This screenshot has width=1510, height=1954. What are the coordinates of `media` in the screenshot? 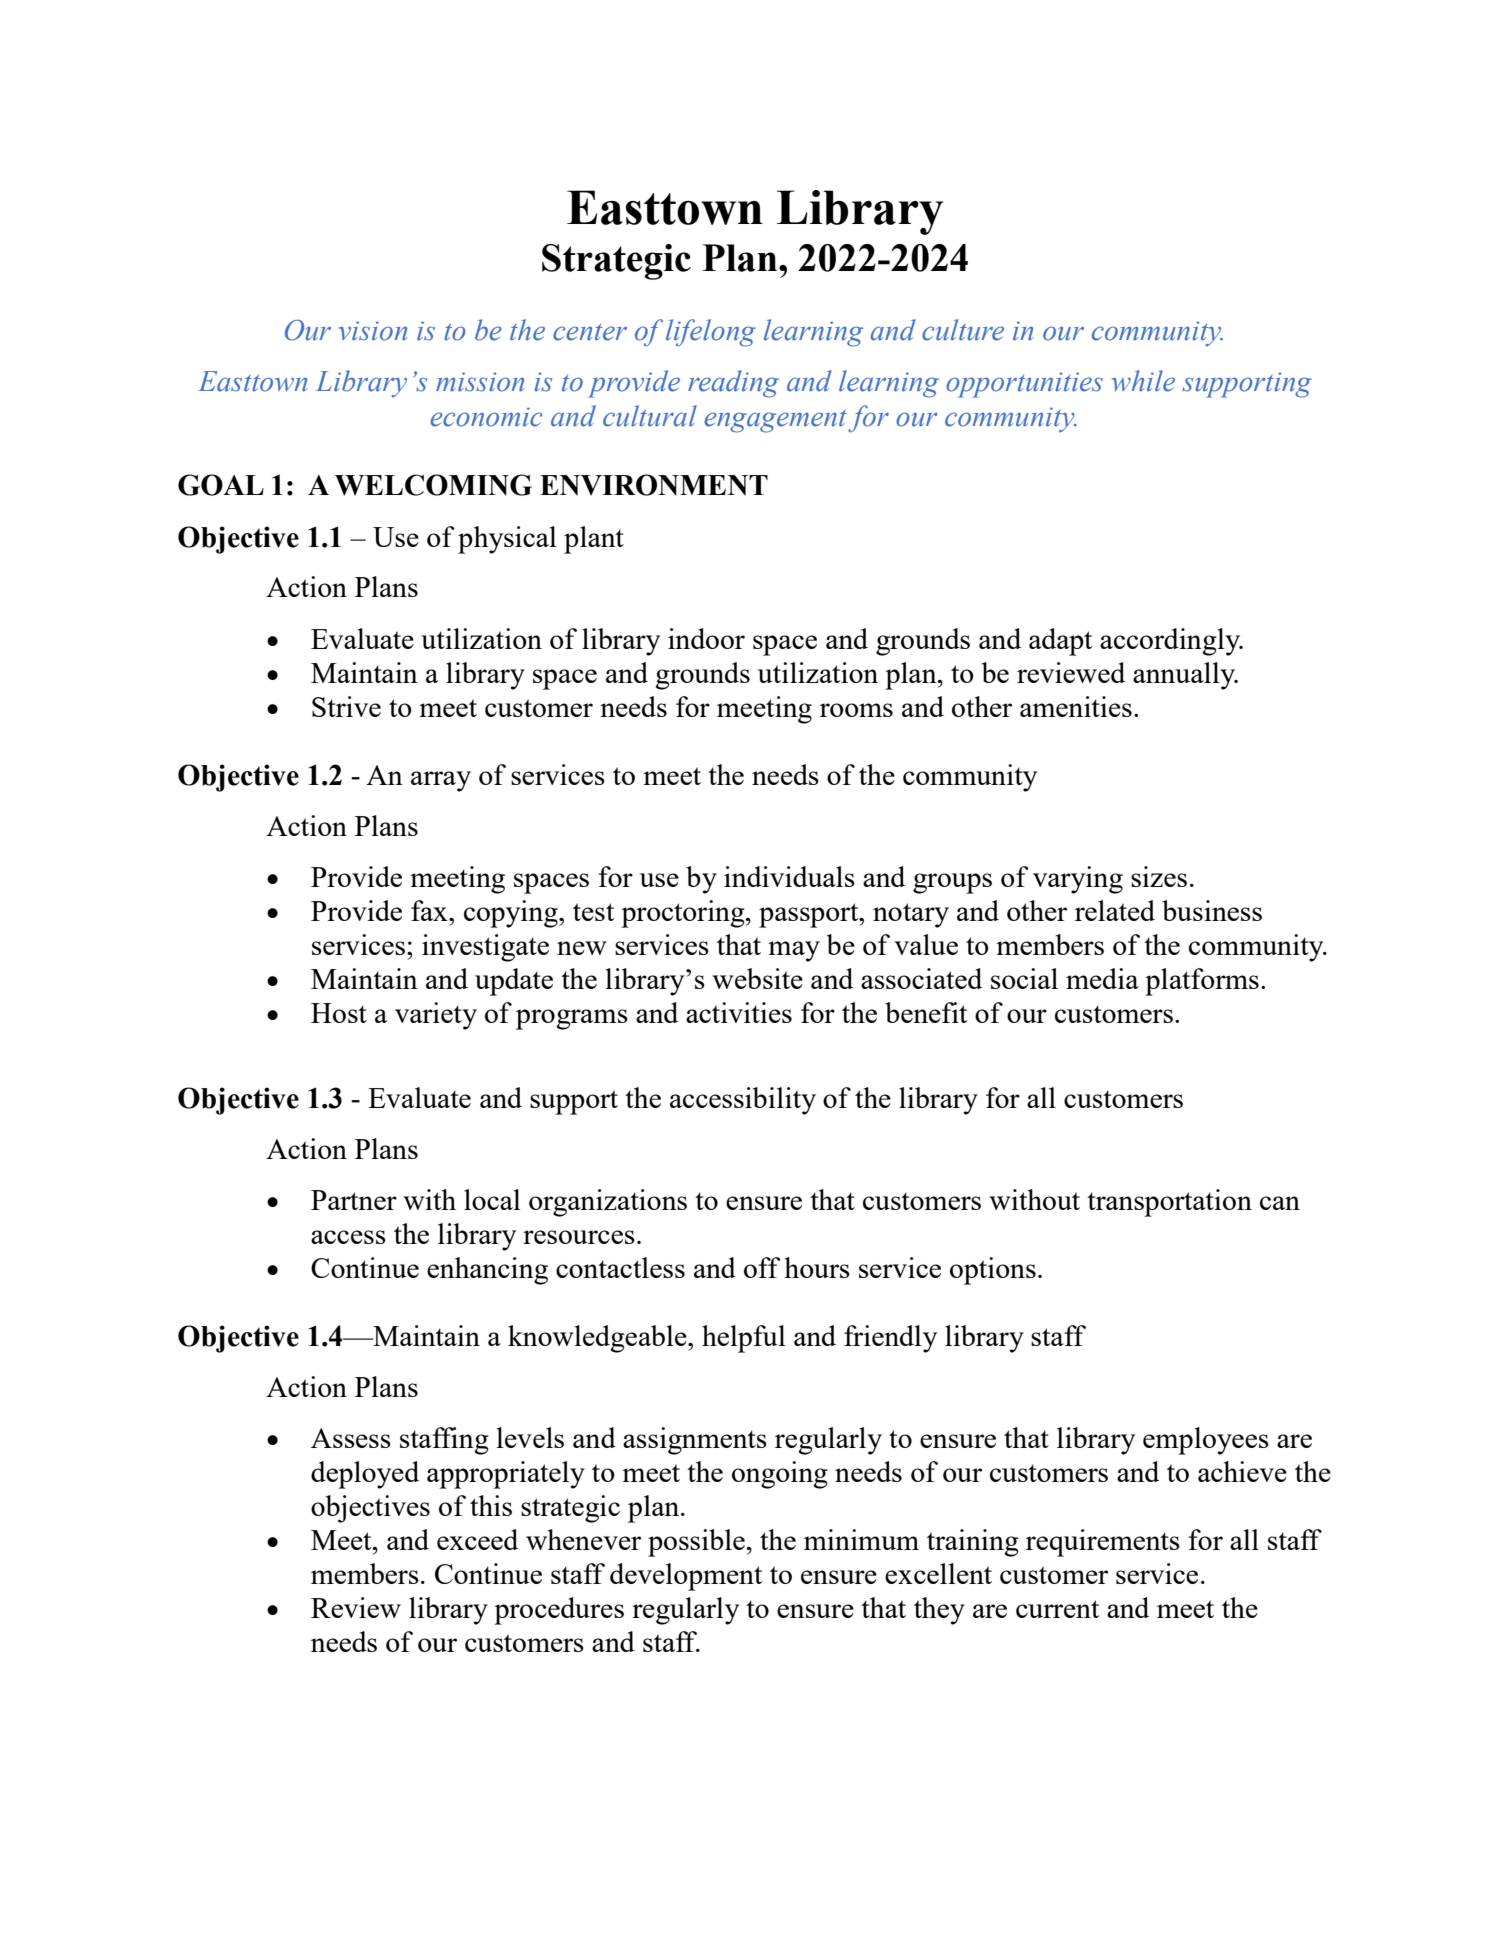 It's located at (1102, 978).
